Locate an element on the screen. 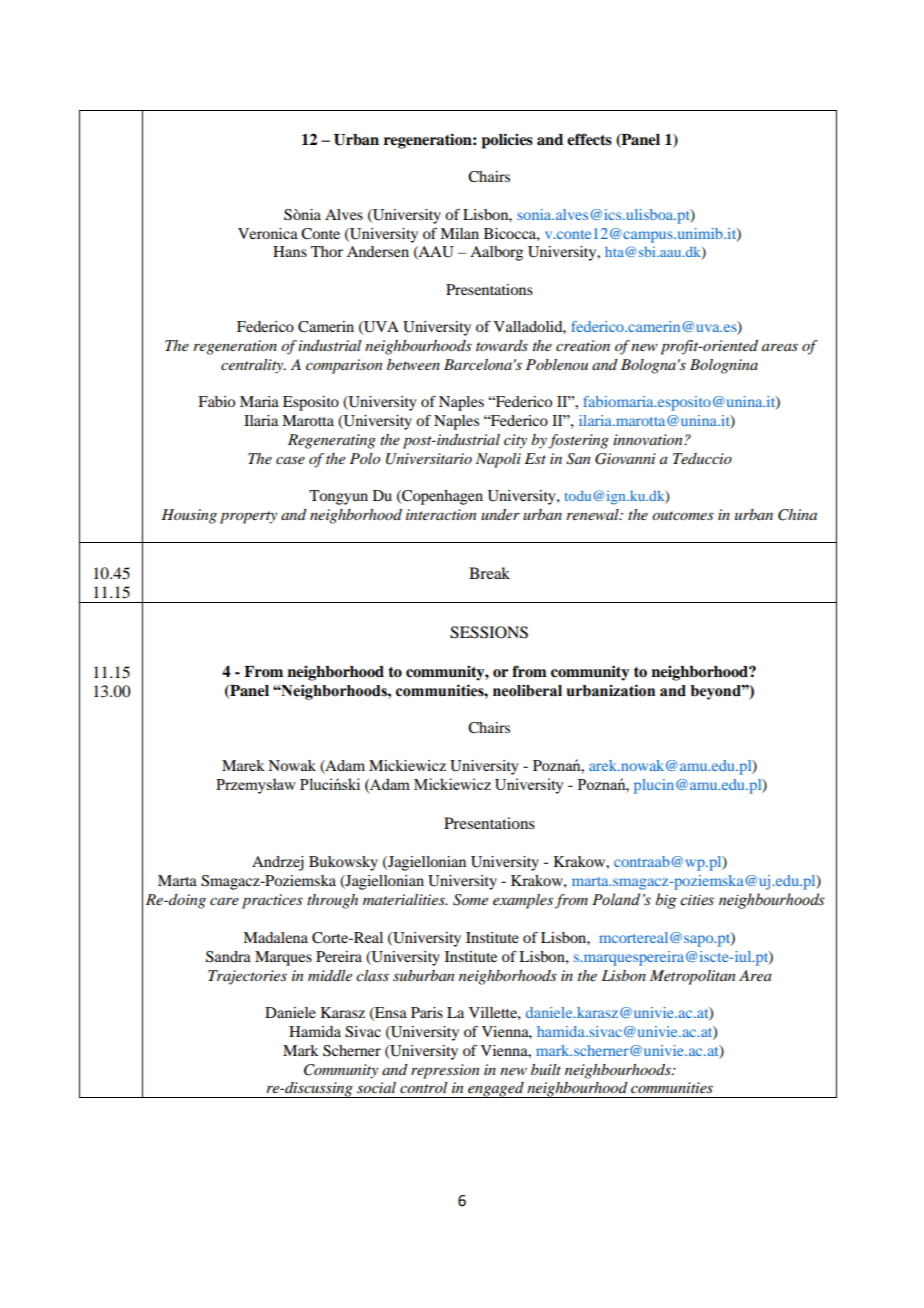  Metropolitan is located at coordinates (692, 977).
